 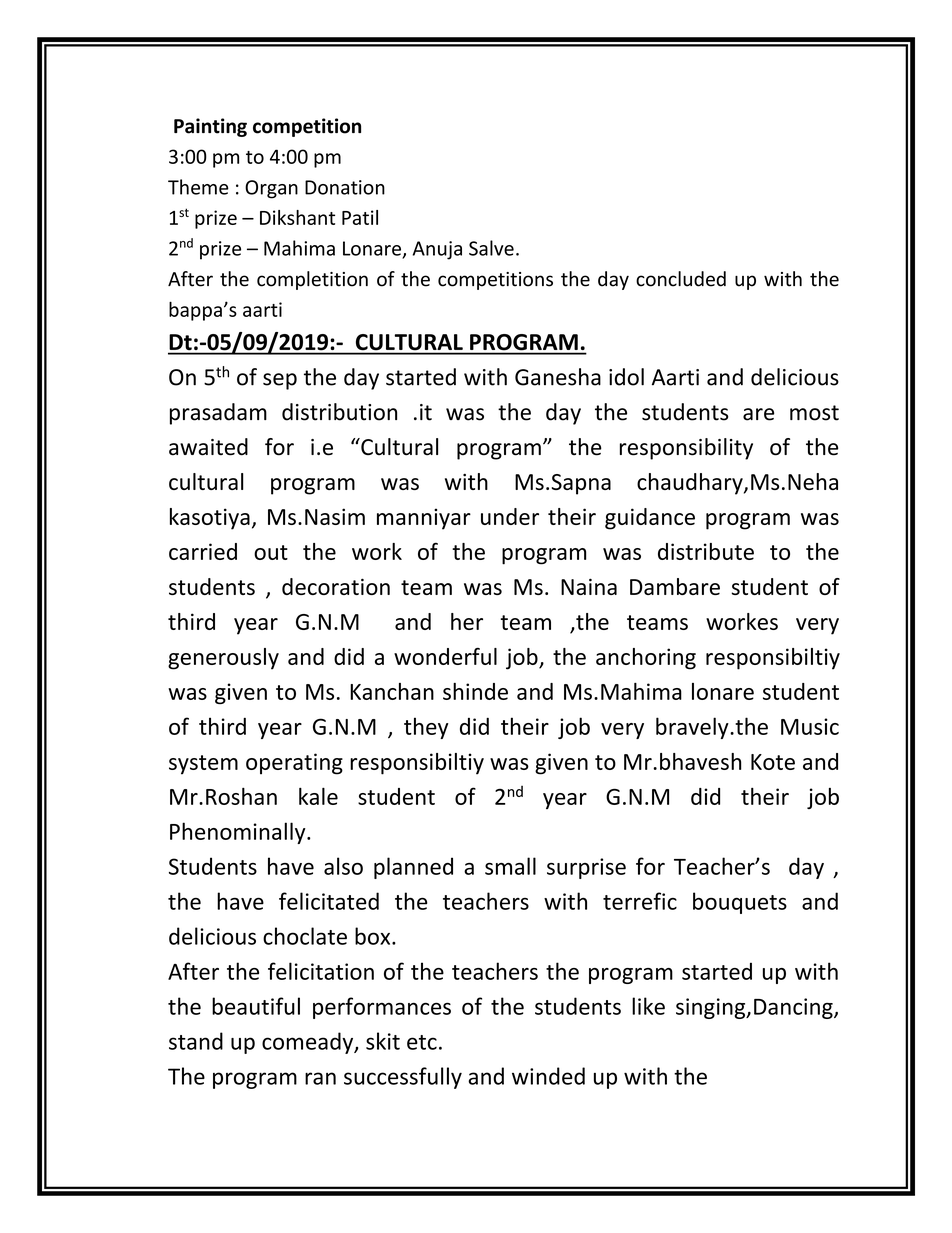 What do you see at coordinates (256, 1006) in the screenshot?
I see `beautiful` at bounding box center [256, 1006].
